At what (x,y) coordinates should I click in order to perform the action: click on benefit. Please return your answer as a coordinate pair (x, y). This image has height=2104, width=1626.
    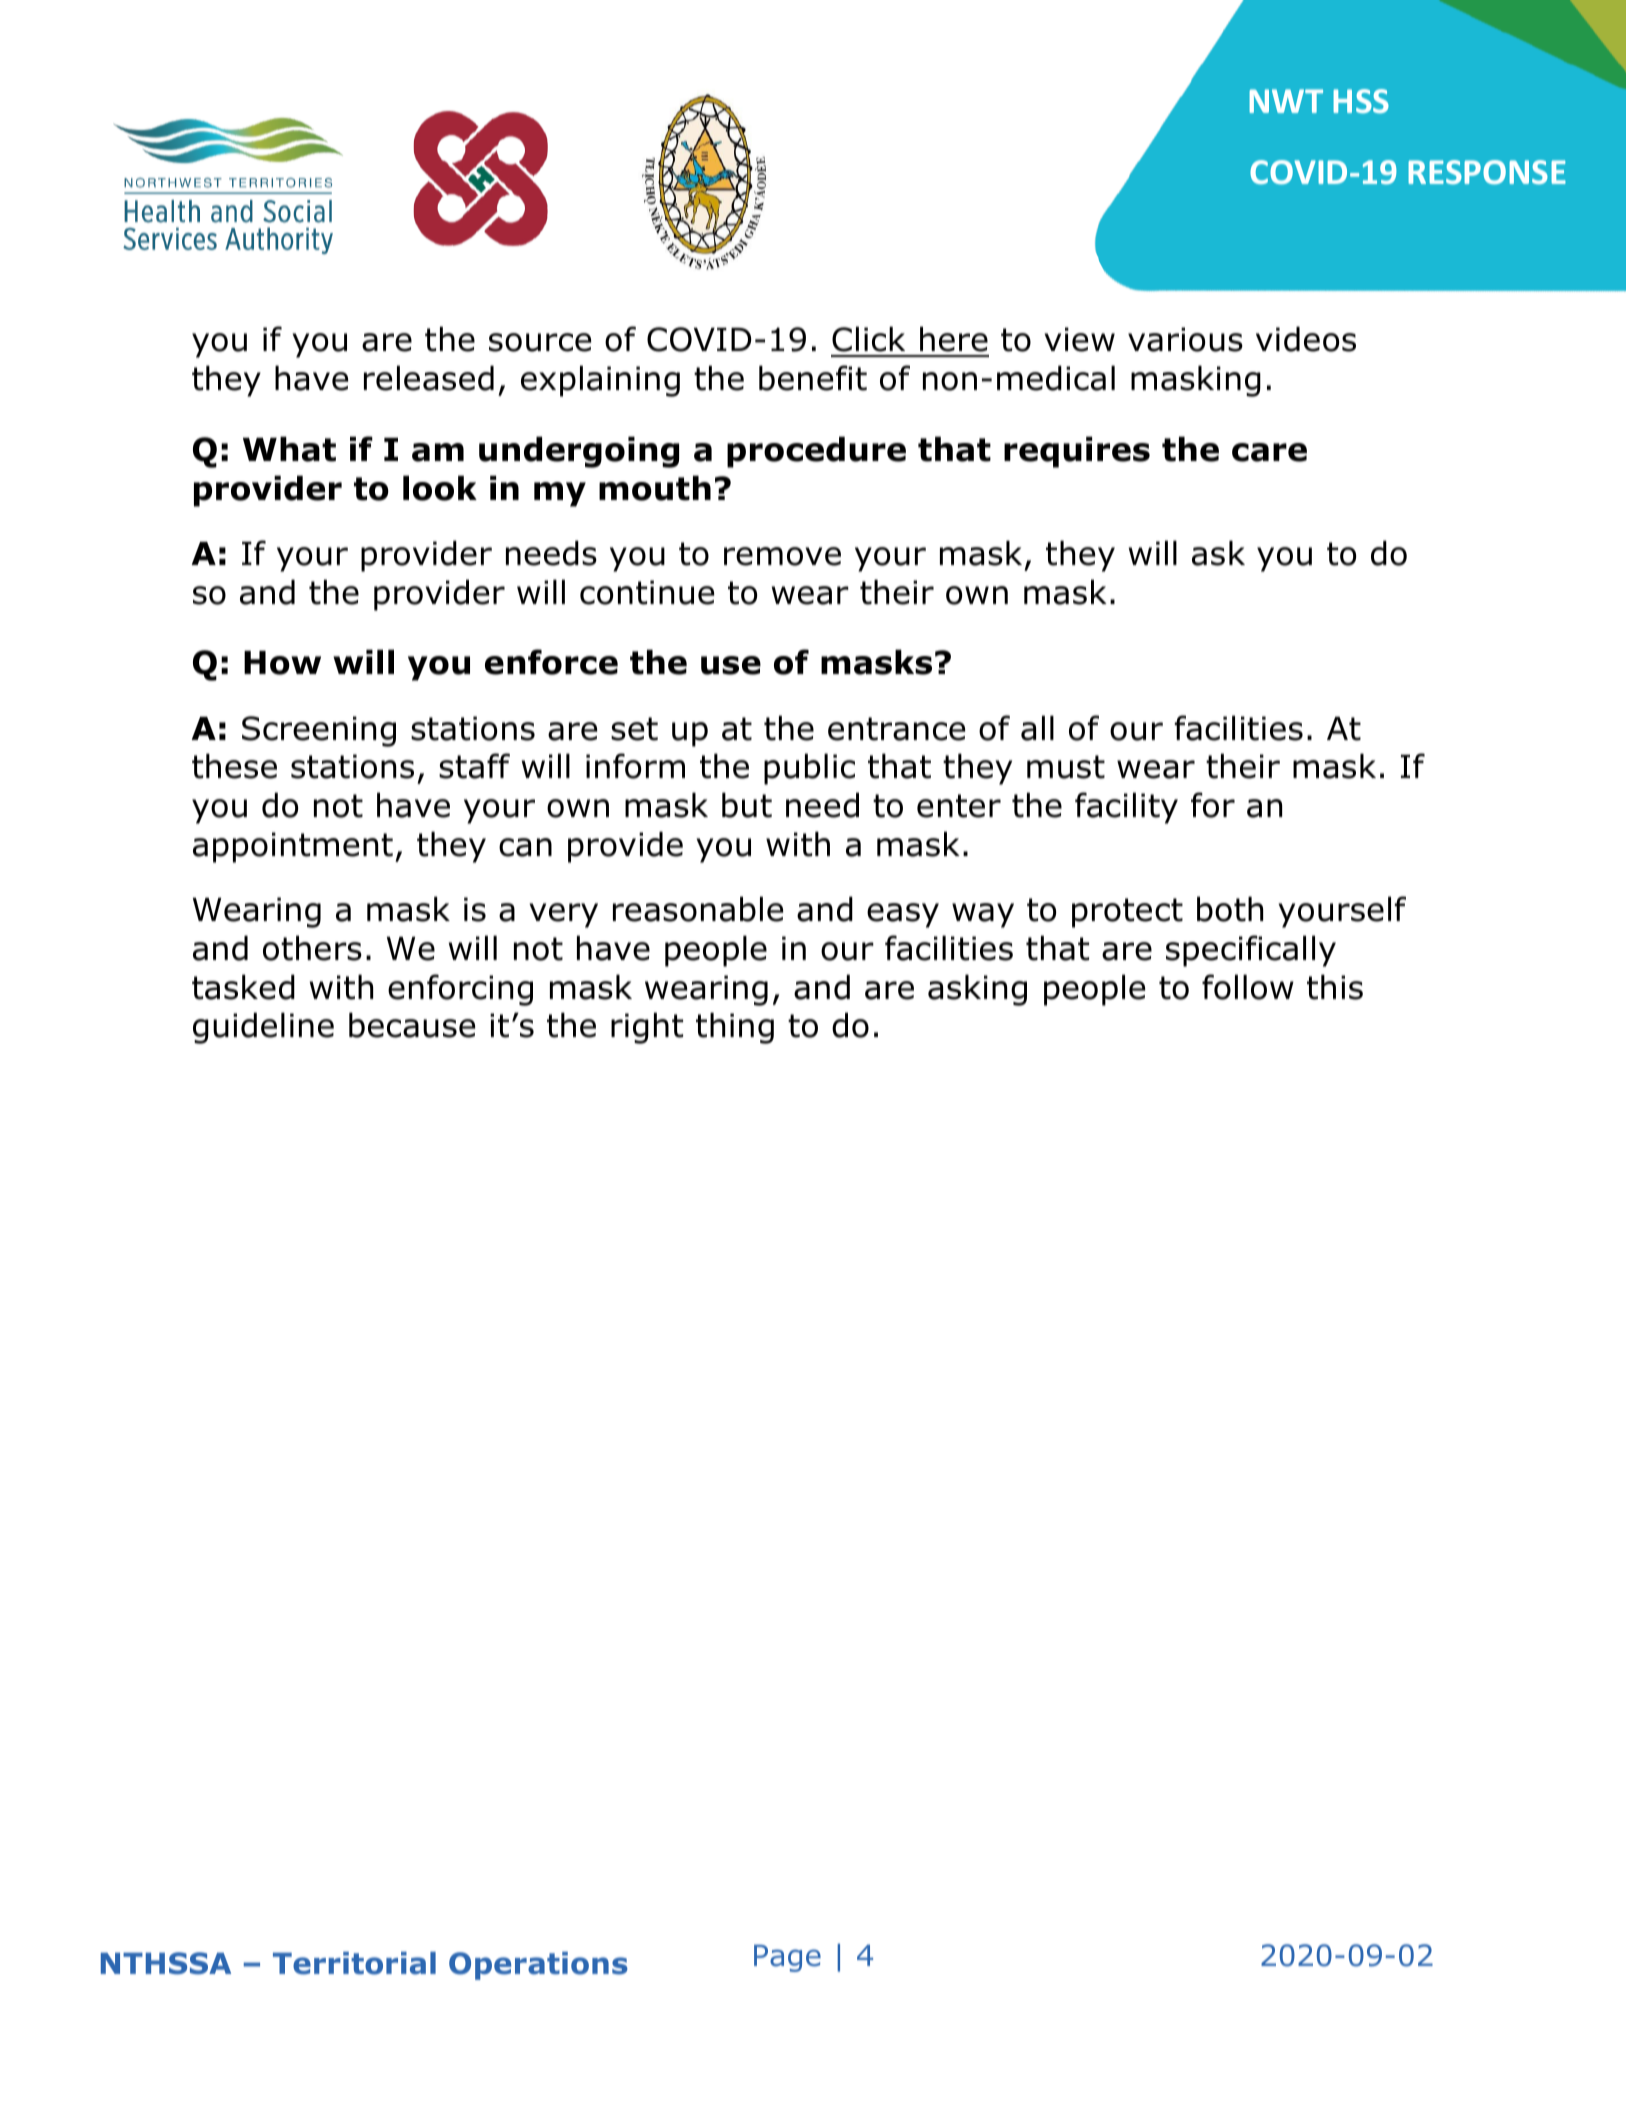
    Looking at the image, I should click on (813, 378).
